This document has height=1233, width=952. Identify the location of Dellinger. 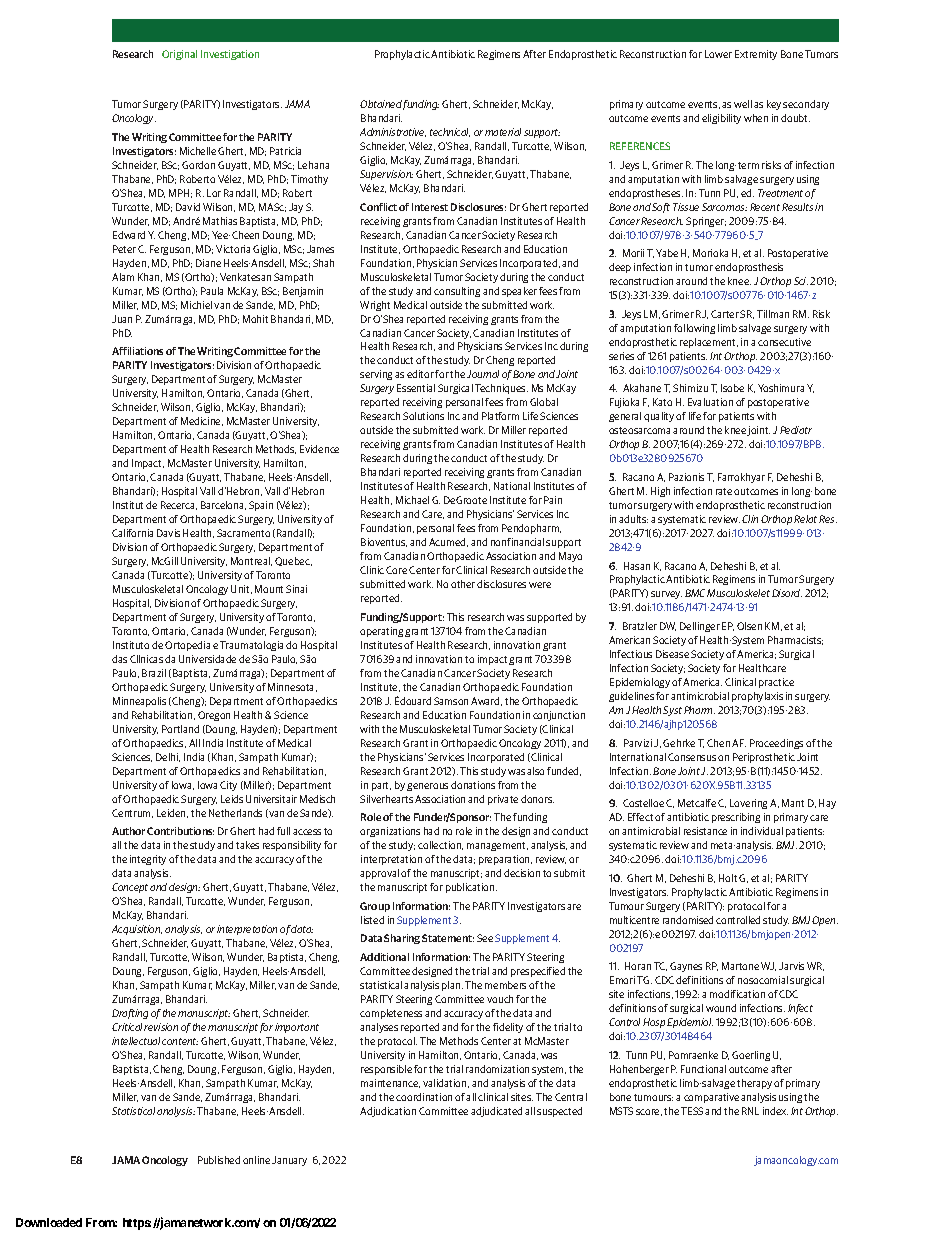
(700, 627).
